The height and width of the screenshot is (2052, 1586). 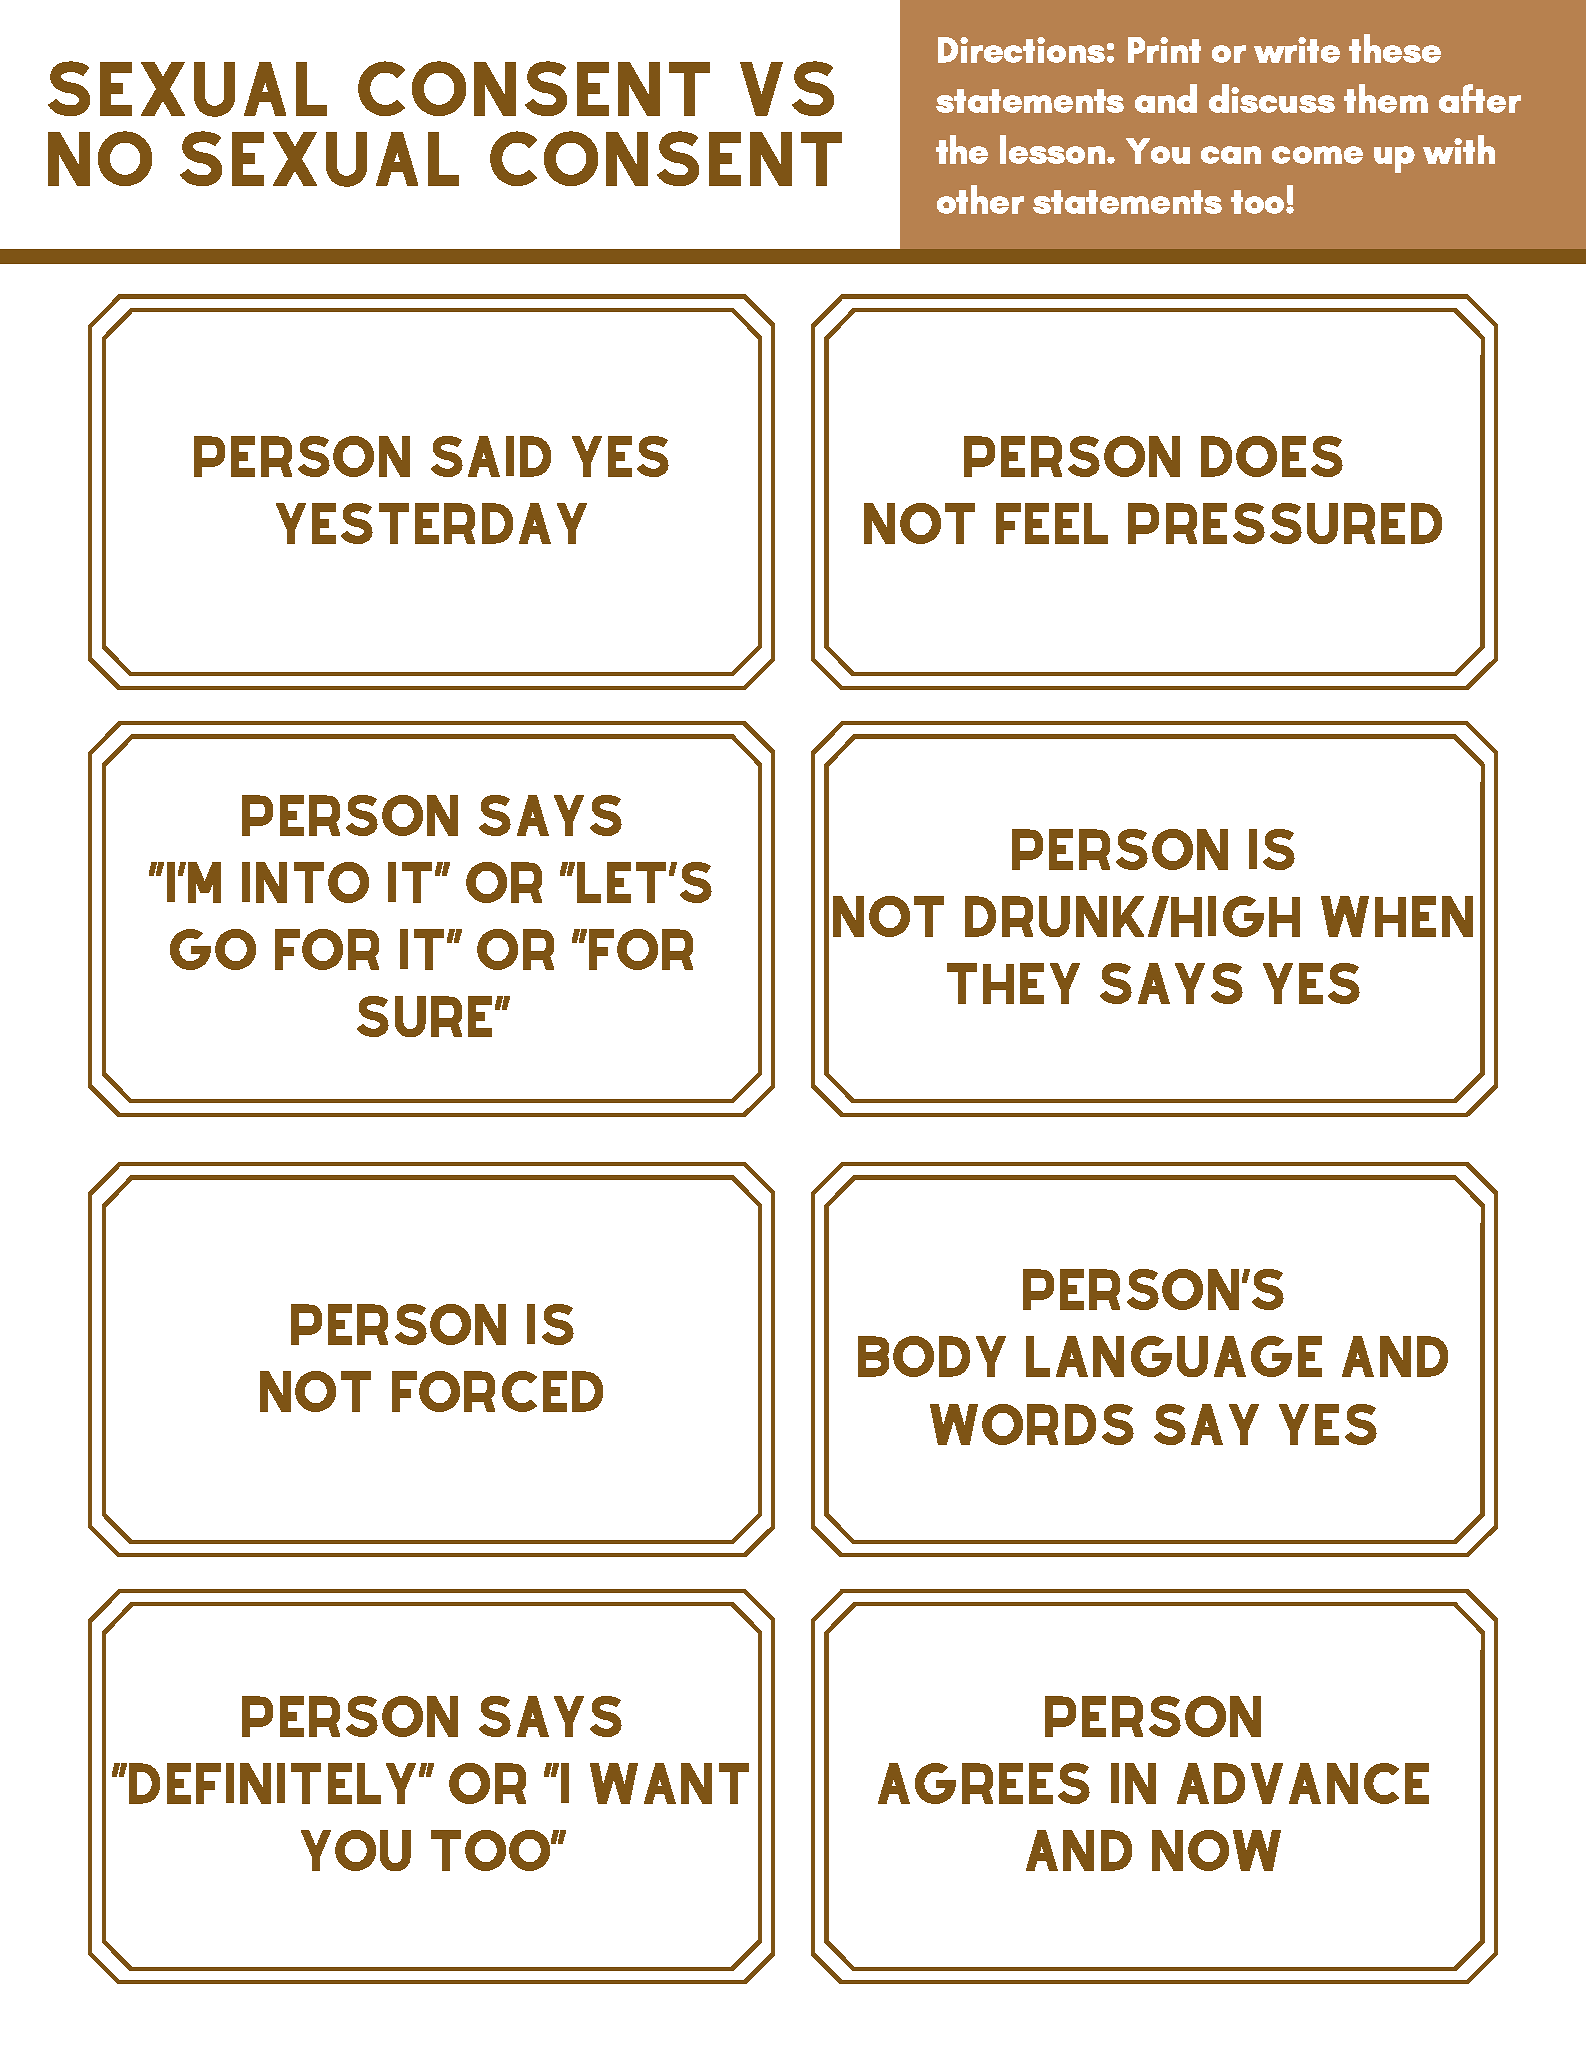 What do you see at coordinates (1021, 50) in the screenshot?
I see `Directions` at bounding box center [1021, 50].
